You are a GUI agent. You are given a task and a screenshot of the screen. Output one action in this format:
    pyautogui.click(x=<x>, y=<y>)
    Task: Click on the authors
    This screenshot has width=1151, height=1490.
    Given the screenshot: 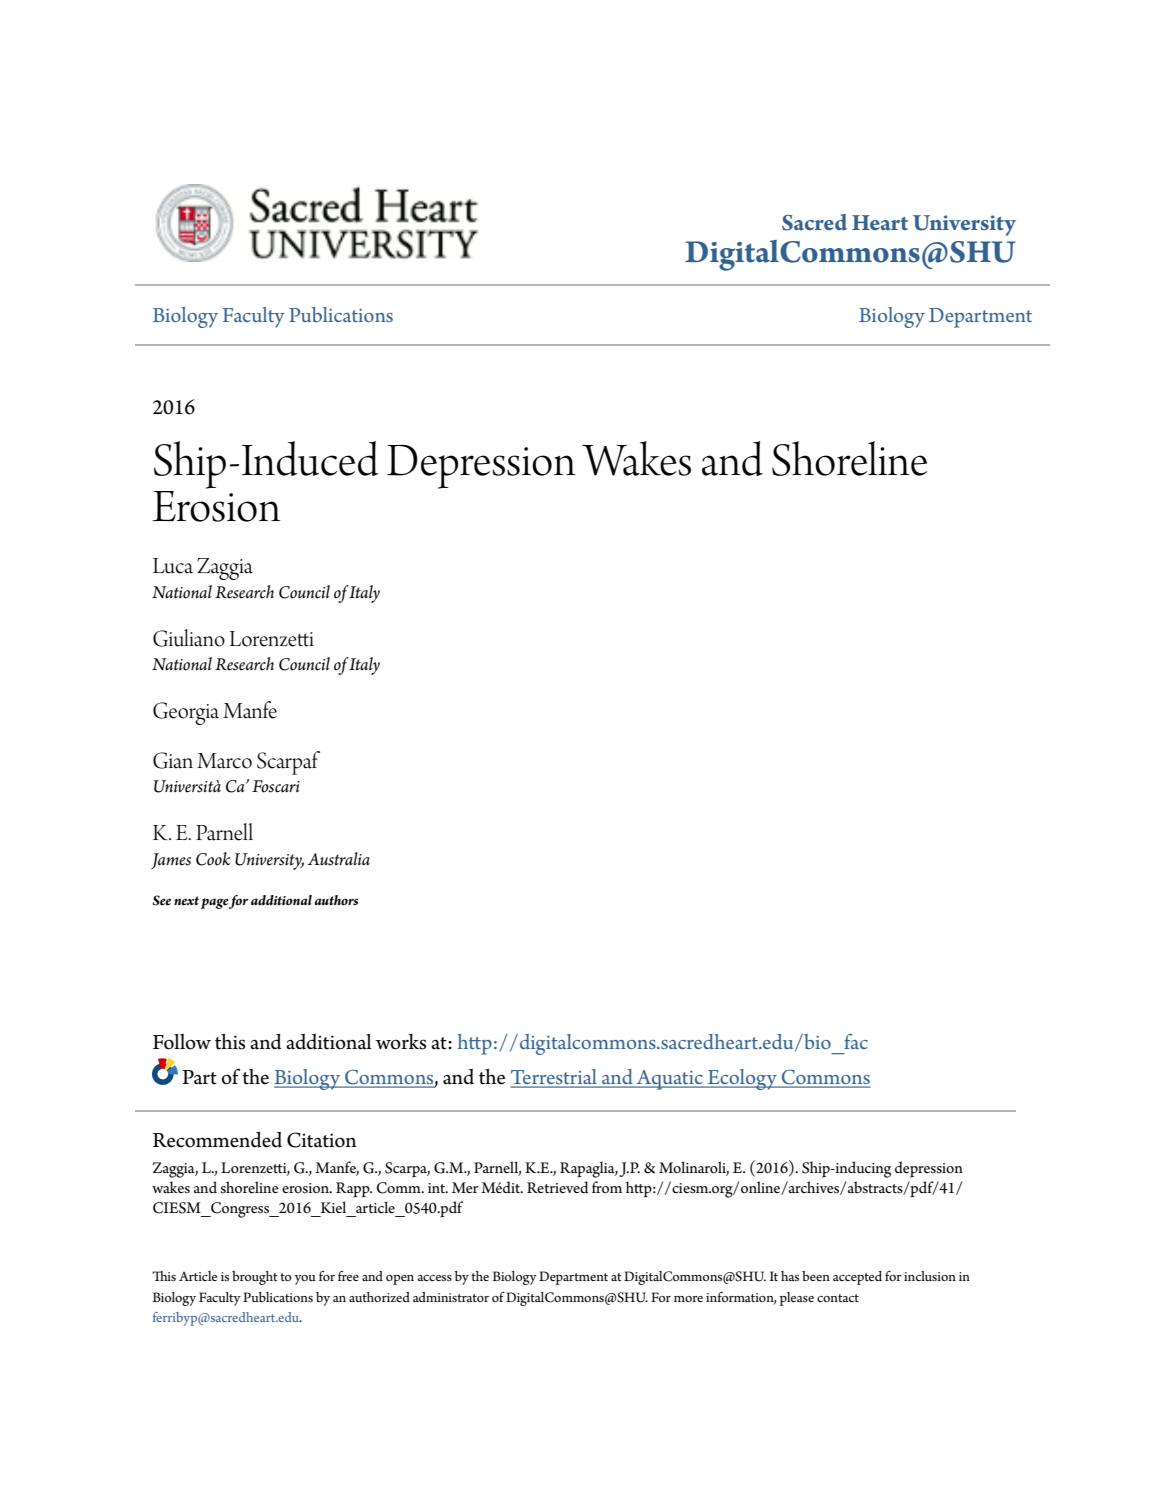 What is the action you would take?
    pyautogui.click(x=336, y=900)
